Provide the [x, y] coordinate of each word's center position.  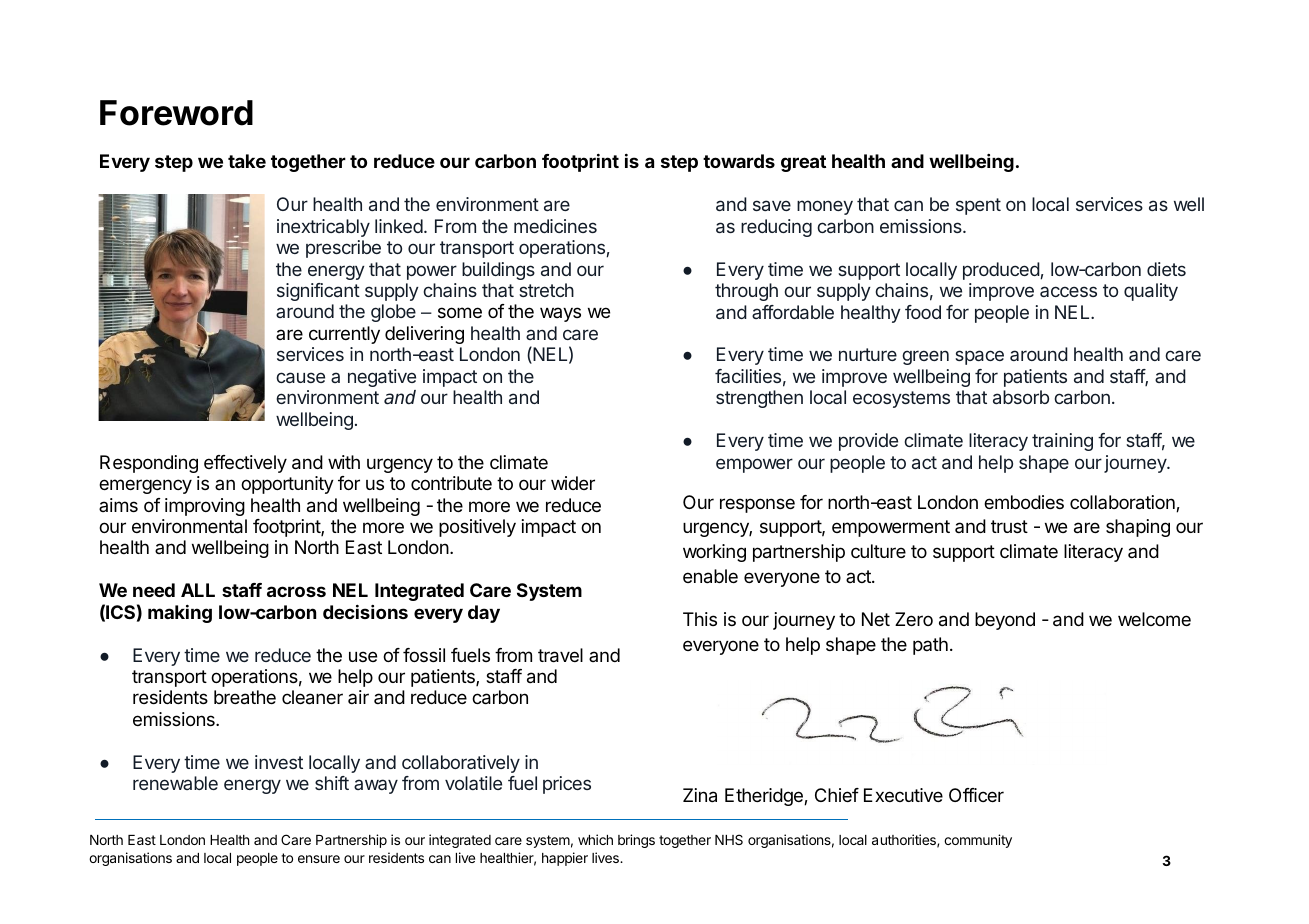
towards [739, 161]
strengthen [759, 399]
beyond [1005, 621]
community [978, 841]
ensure [319, 859]
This [700, 619]
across [296, 591]
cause [300, 377]
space [979, 357]
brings [636, 841]
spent [978, 206]
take [247, 161]
